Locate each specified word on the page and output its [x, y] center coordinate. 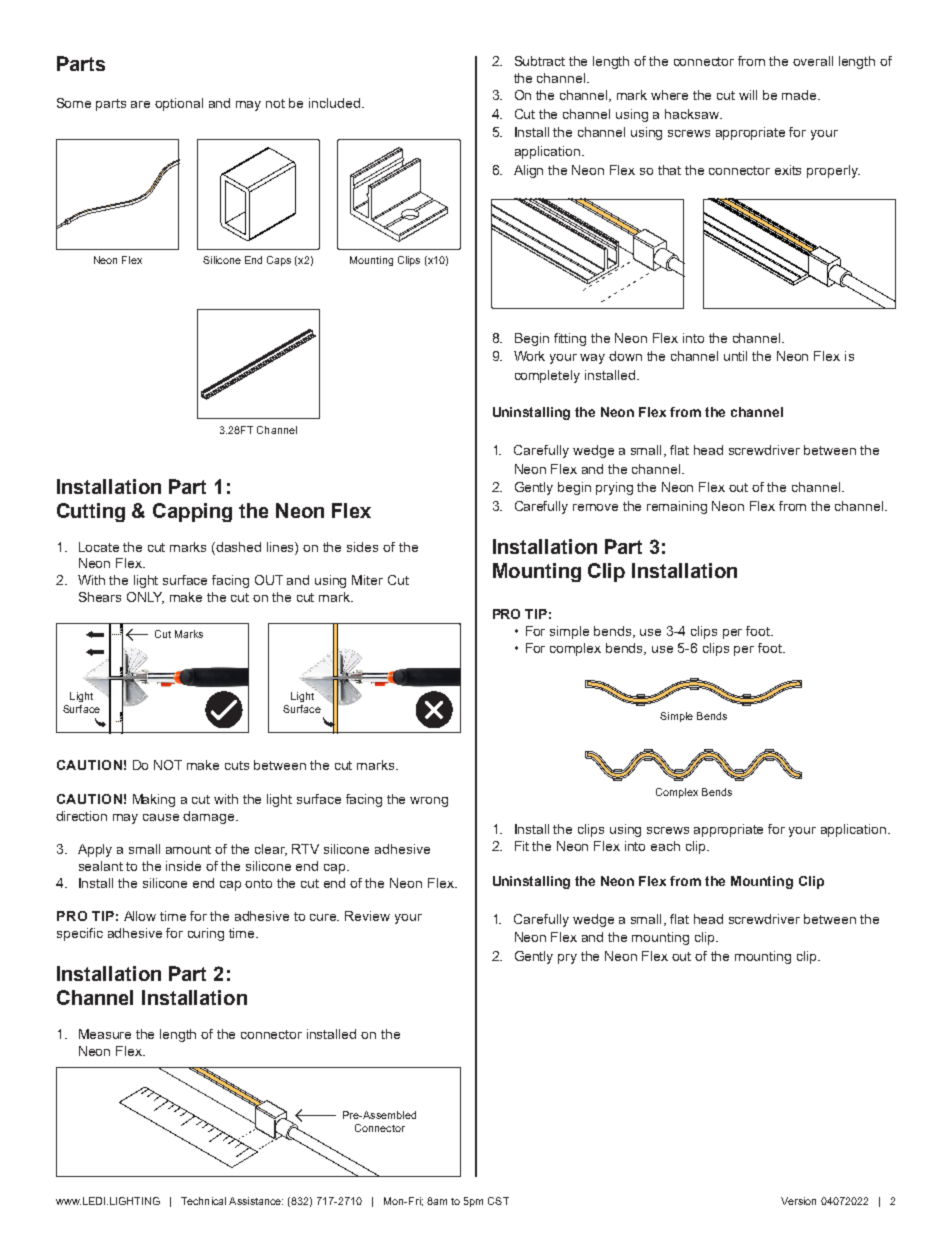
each [665, 846]
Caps [279, 261]
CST [498, 1201]
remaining [677, 507]
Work [529, 356]
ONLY [145, 598]
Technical [203, 1201]
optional [179, 104]
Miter [367, 580]
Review [367, 916]
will [748, 95]
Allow [140, 916]
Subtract [540, 61]
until [735, 356]
